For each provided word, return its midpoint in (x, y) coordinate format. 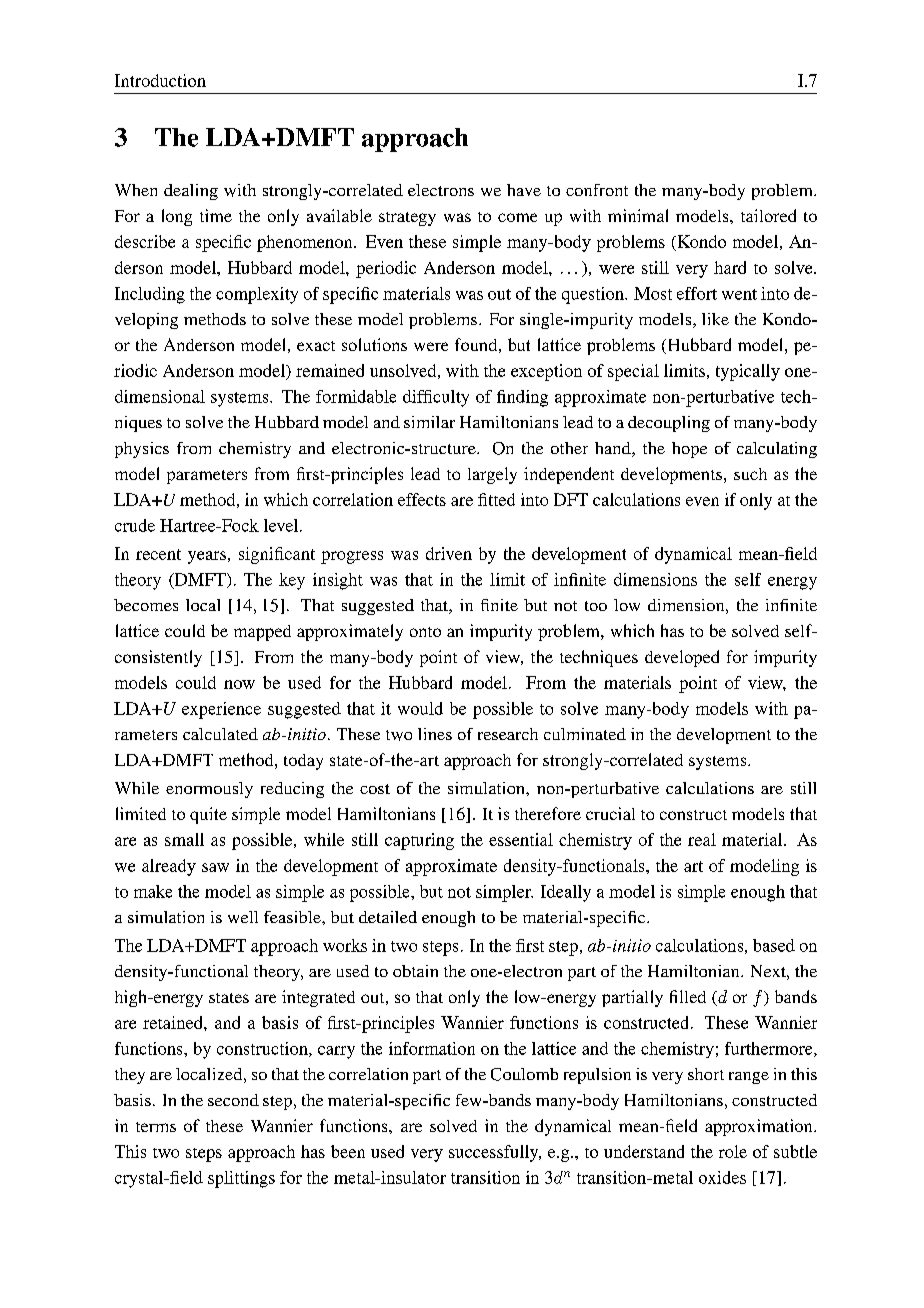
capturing (419, 841)
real (702, 839)
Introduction (160, 80)
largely (492, 475)
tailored (768, 215)
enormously (209, 790)
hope (689, 450)
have (524, 190)
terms (156, 1127)
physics (142, 450)
